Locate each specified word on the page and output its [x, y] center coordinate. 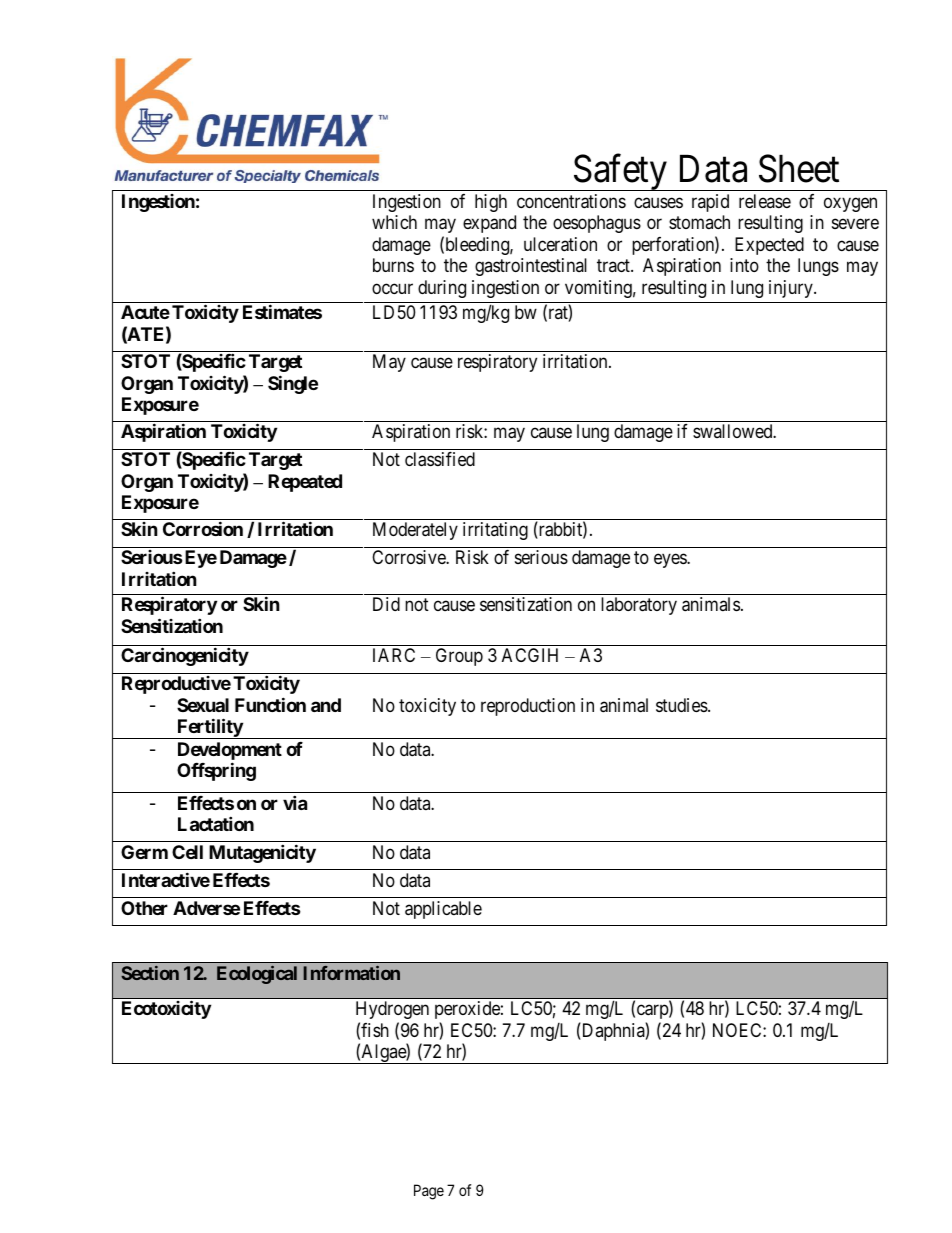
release [765, 201]
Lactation [216, 823]
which [394, 222]
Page [429, 1192]
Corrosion [203, 528]
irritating [495, 531]
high [491, 203]
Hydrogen [392, 1010]
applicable [443, 910]
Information [352, 973]
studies [682, 705]
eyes [671, 561]
